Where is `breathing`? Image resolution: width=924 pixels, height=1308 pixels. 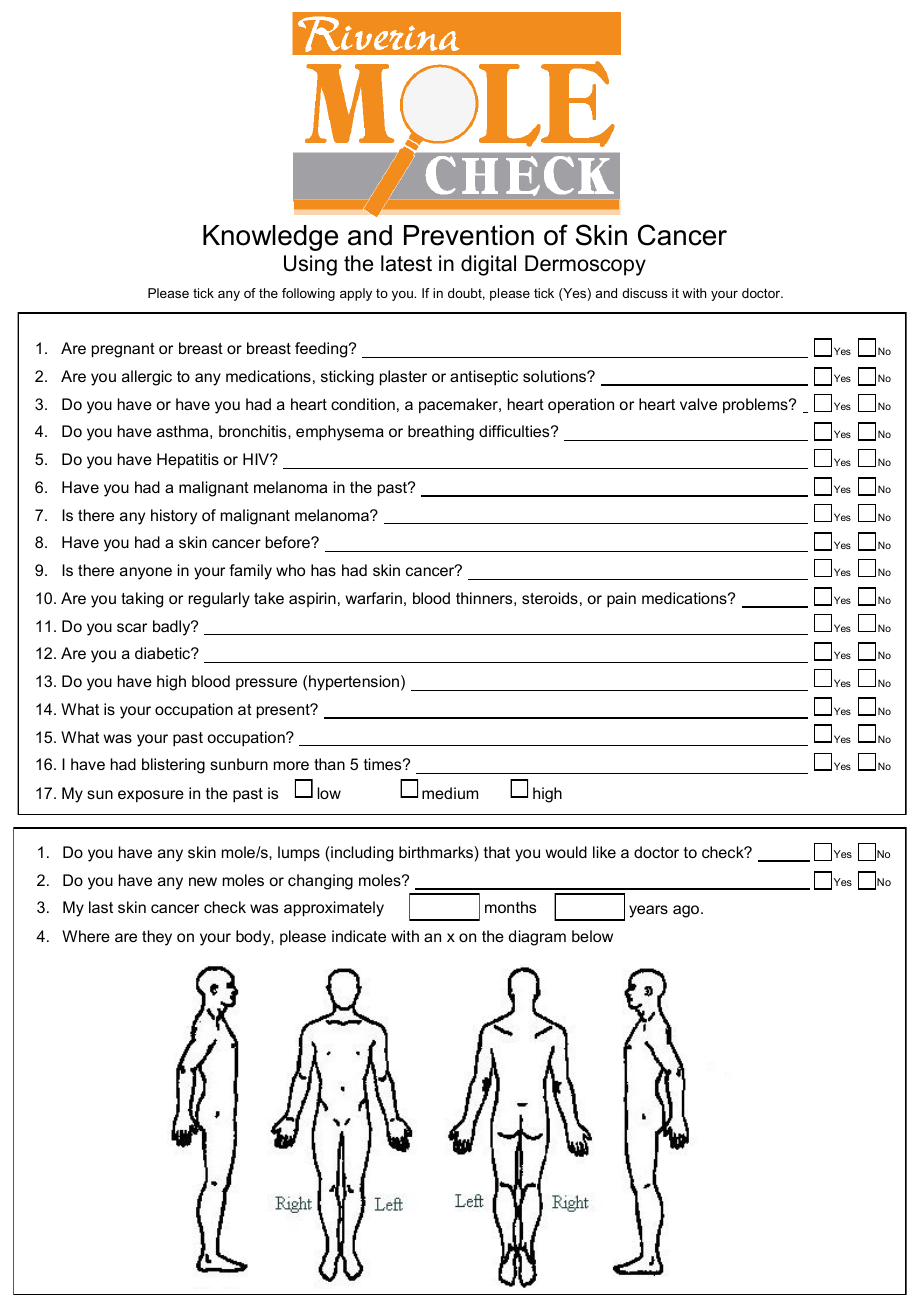
breathing is located at coordinates (441, 433).
